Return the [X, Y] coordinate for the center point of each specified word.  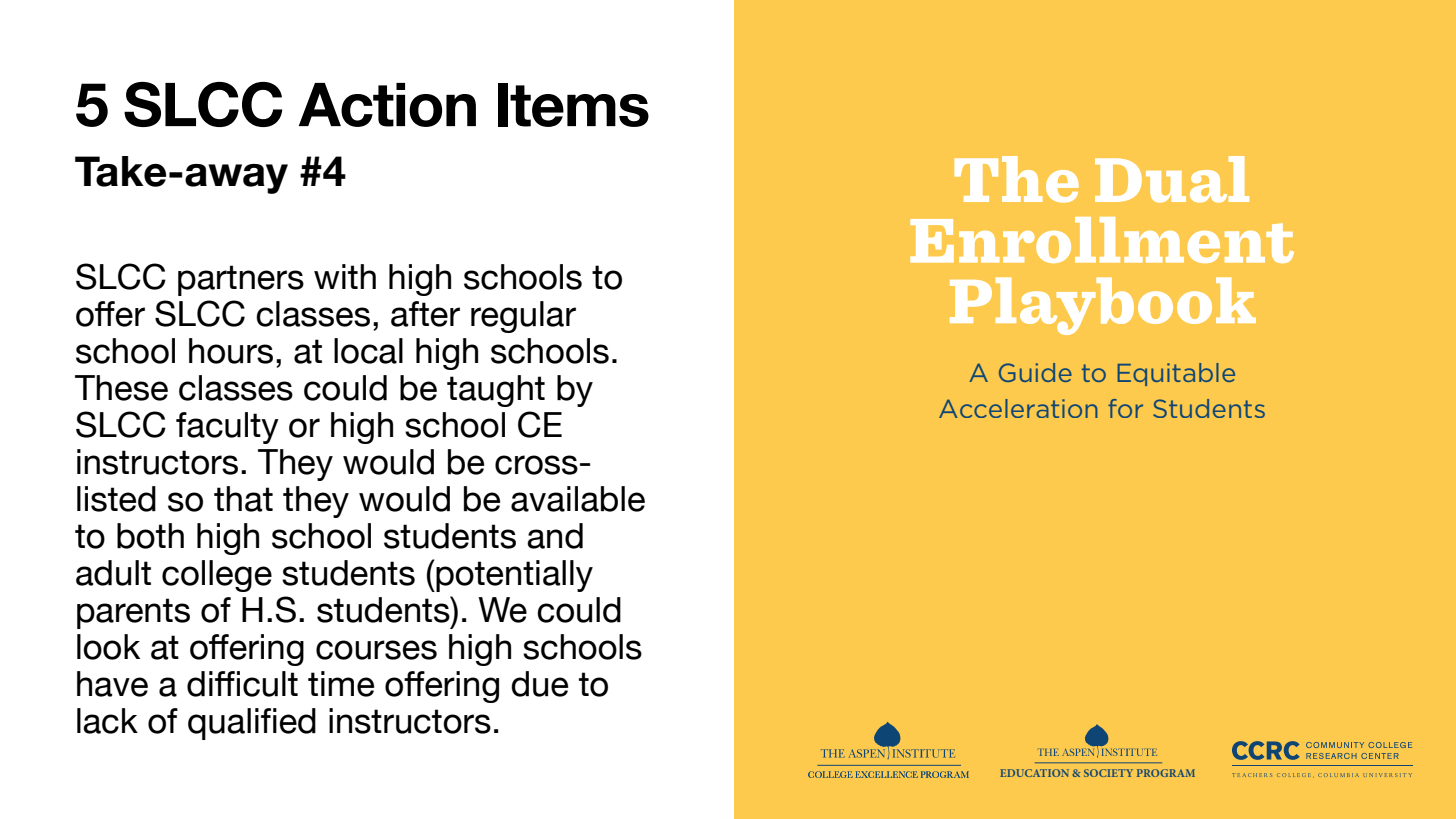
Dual [1172, 179]
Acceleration [1018, 408]
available [578, 499]
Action [387, 105]
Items [573, 105]
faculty [227, 428]
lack [107, 721]
